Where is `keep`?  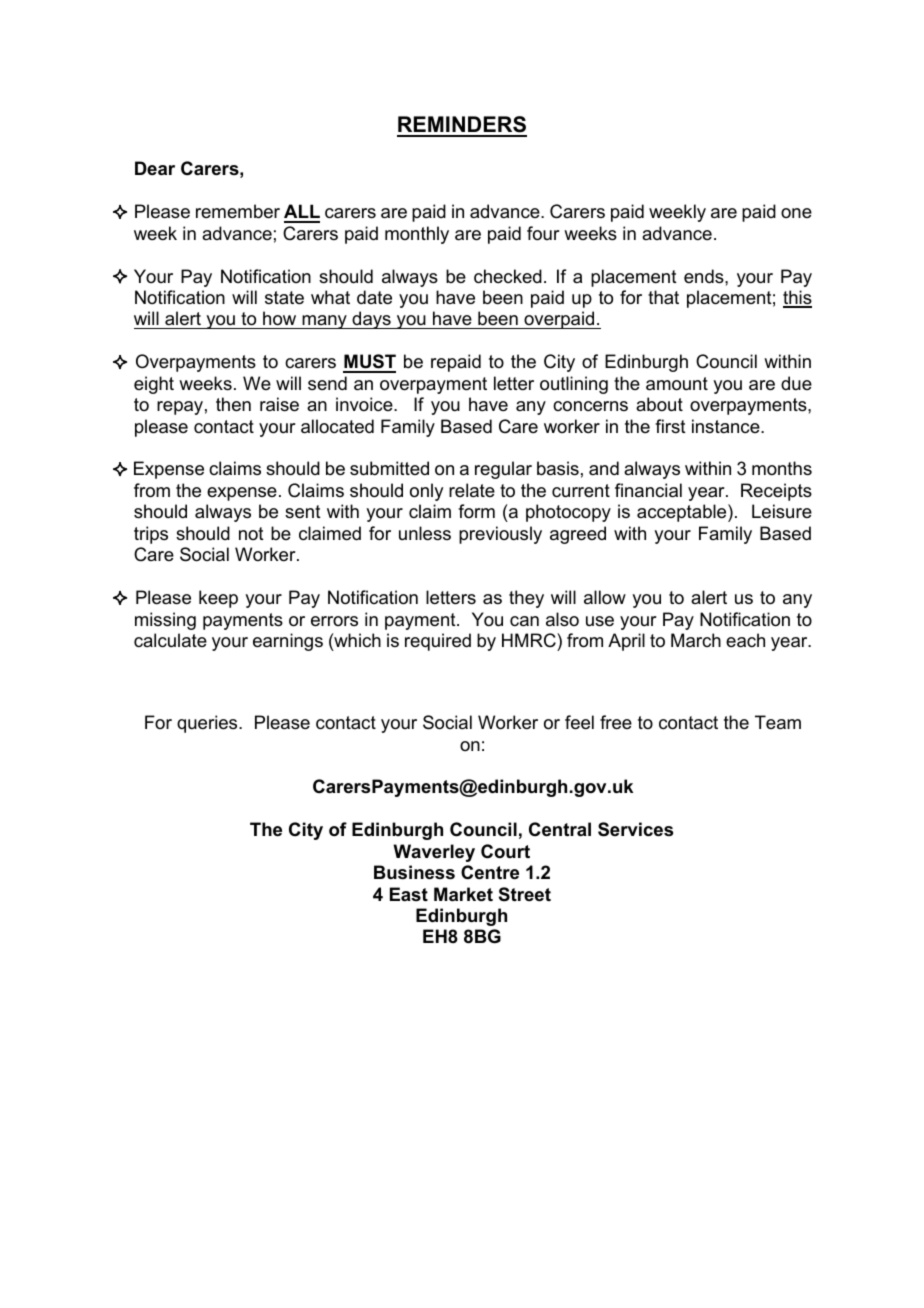 keep is located at coordinates (218, 599).
